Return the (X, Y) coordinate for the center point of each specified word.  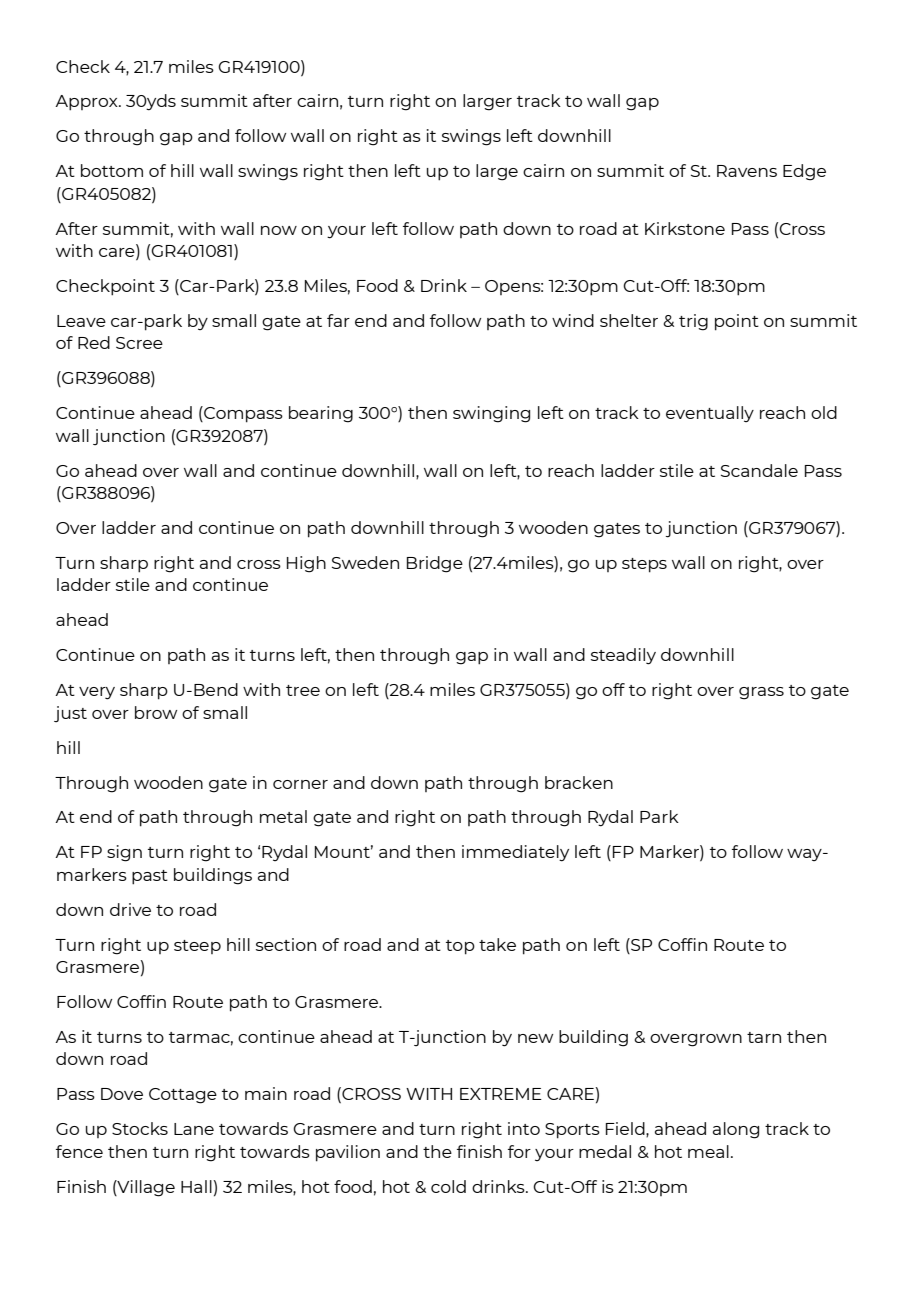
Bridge (435, 564)
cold (448, 1186)
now (279, 230)
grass (761, 693)
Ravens (747, 171)
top (460, 947)
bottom (112, 170)
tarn (764, 1037)
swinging (491, 414)
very (97, 693)
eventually (710, 414)
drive (130, 909)
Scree (139, 343)
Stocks (140, 1128)
